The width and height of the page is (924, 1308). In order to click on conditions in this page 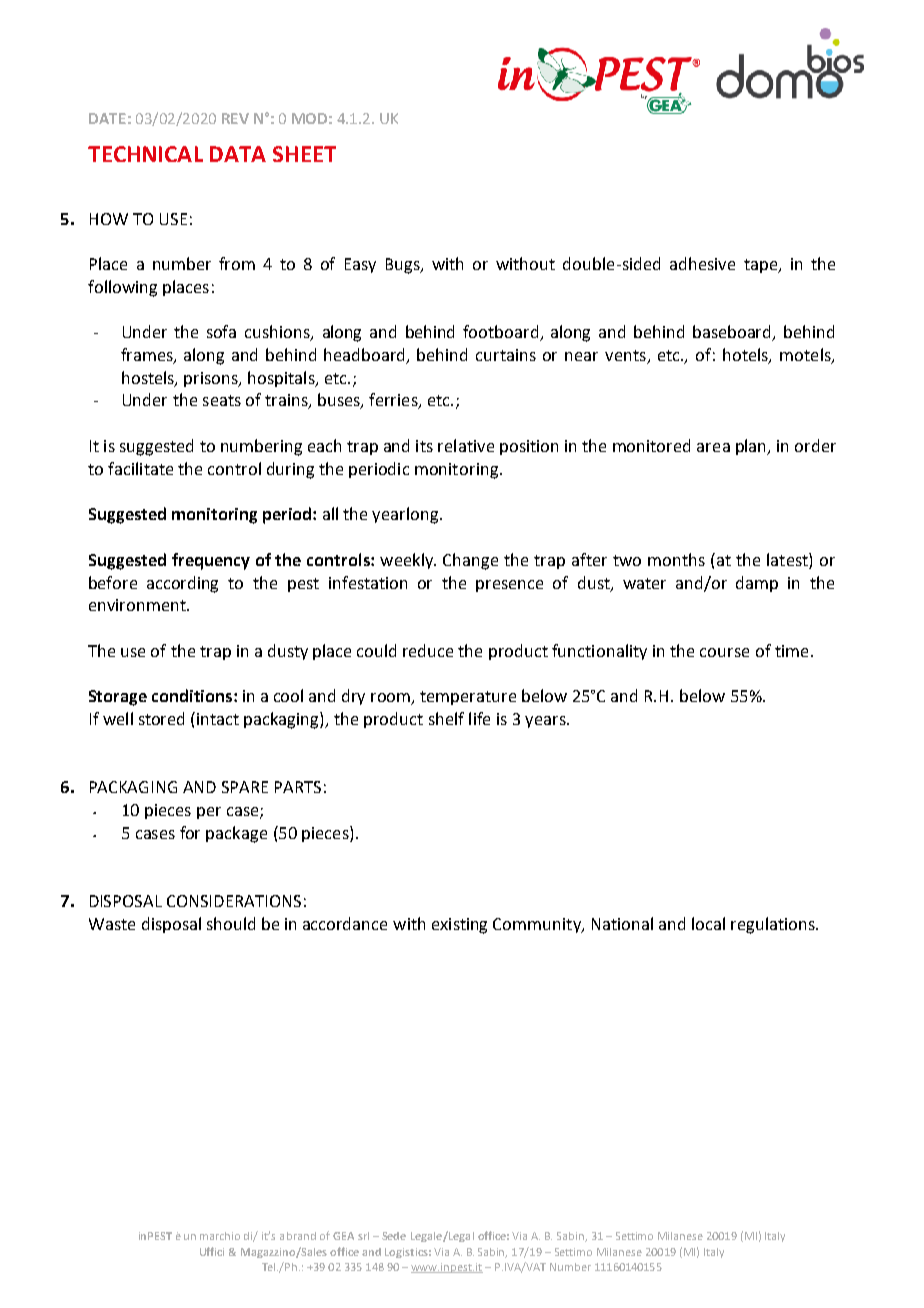, I will do `click(193, 695)`.
